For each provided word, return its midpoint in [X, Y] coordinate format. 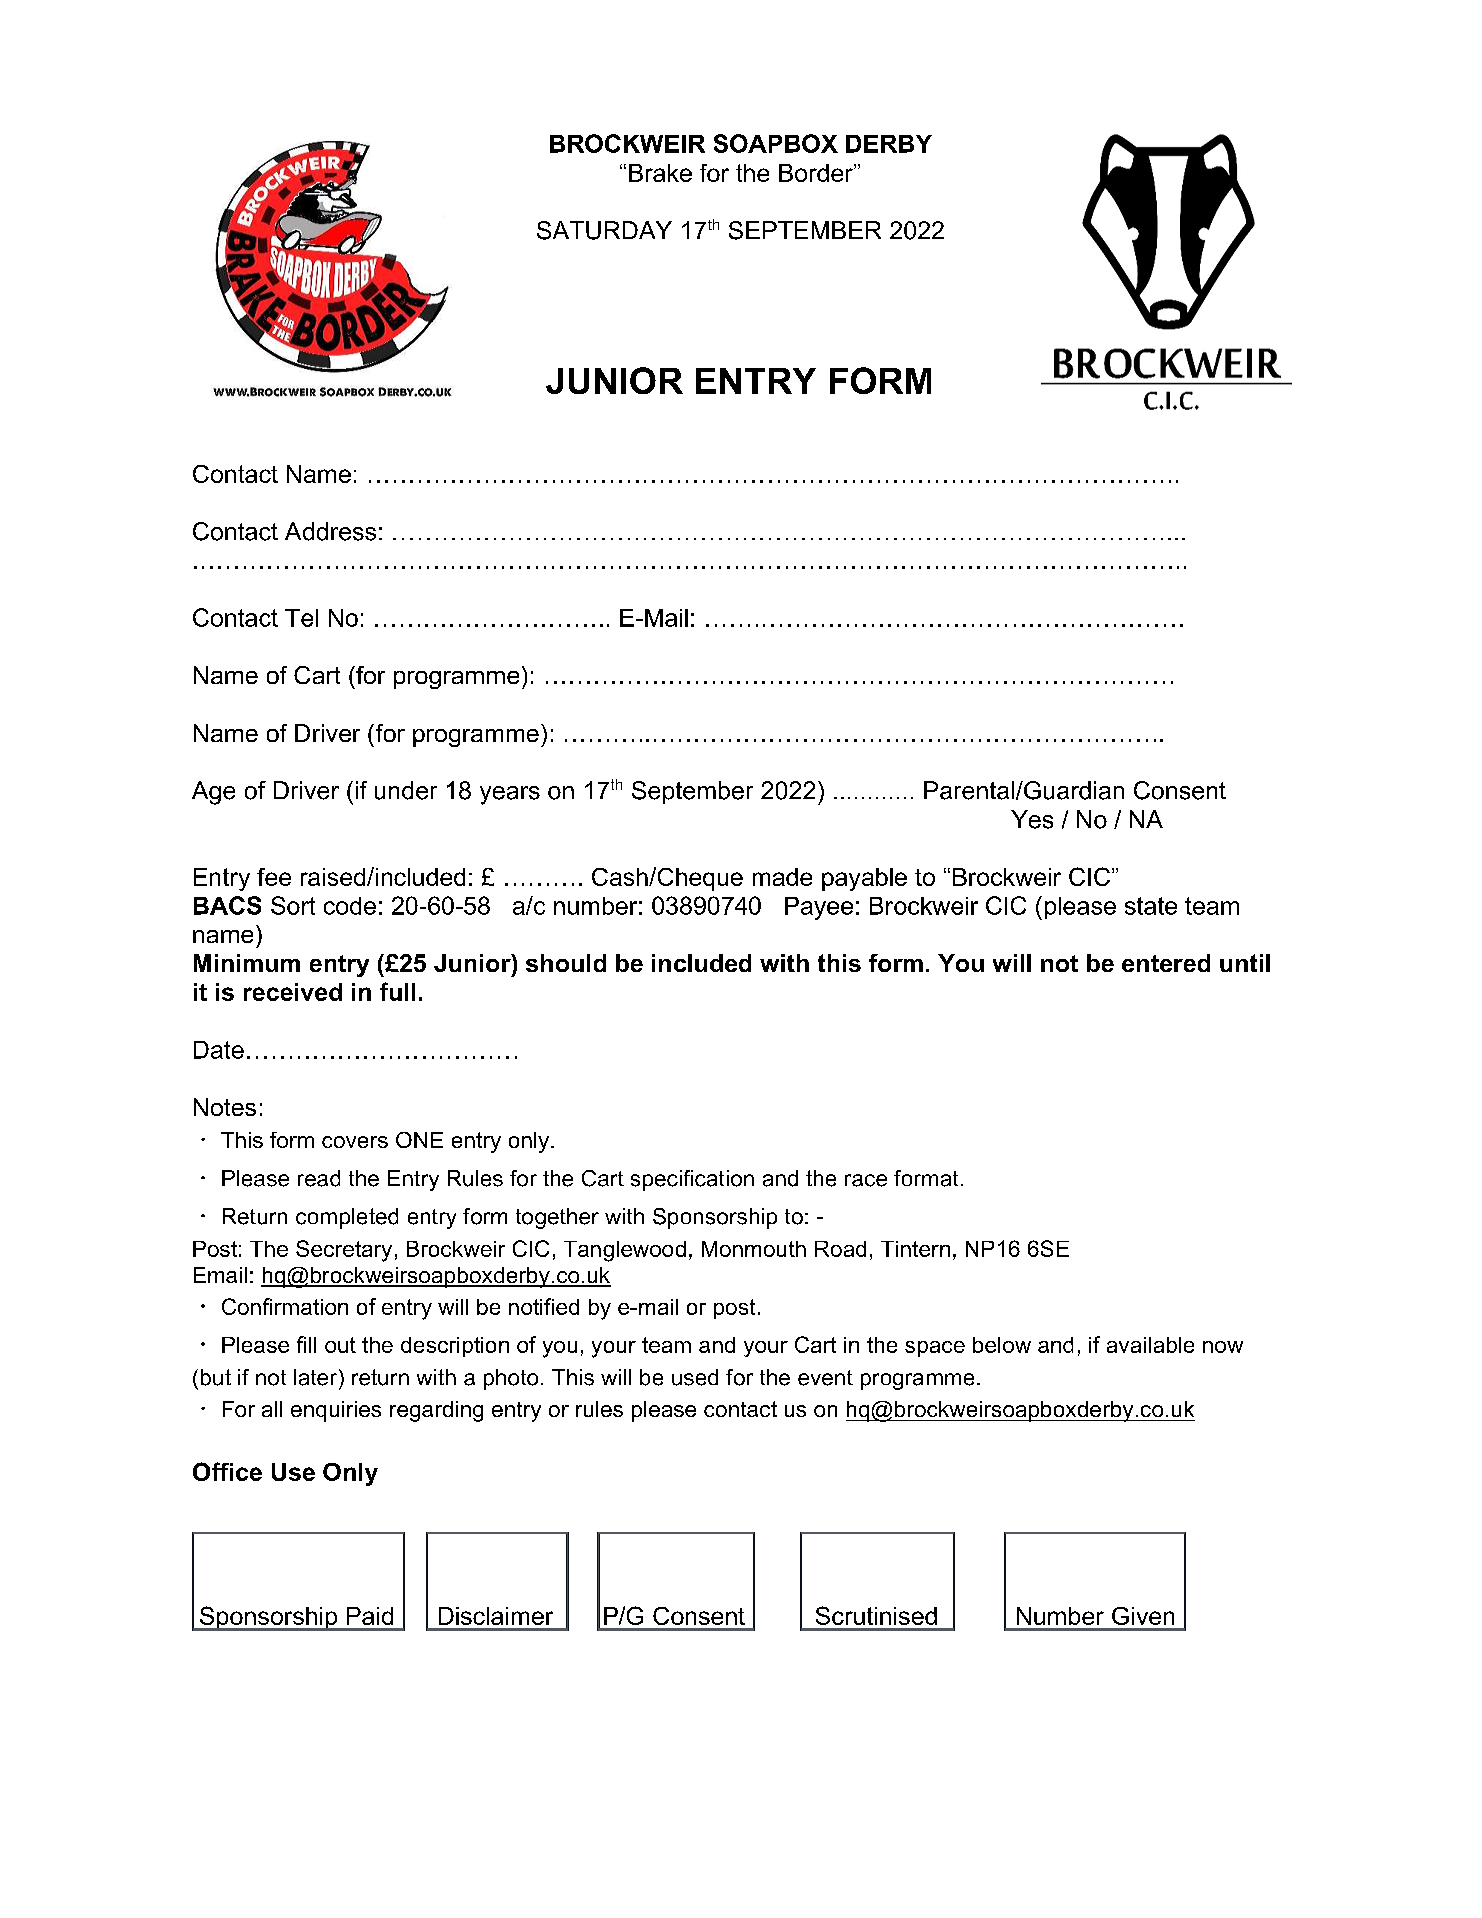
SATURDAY [604, 230]
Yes [1032, 819]
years [510, 795]
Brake [660, 173]
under [406, 790]
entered [1166, 963]
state [1151, 906]
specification [692, 1180]
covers [355, 1142]
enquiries [336, 1411]
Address [330, 531]
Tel [301, 618]
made [782, 877]
